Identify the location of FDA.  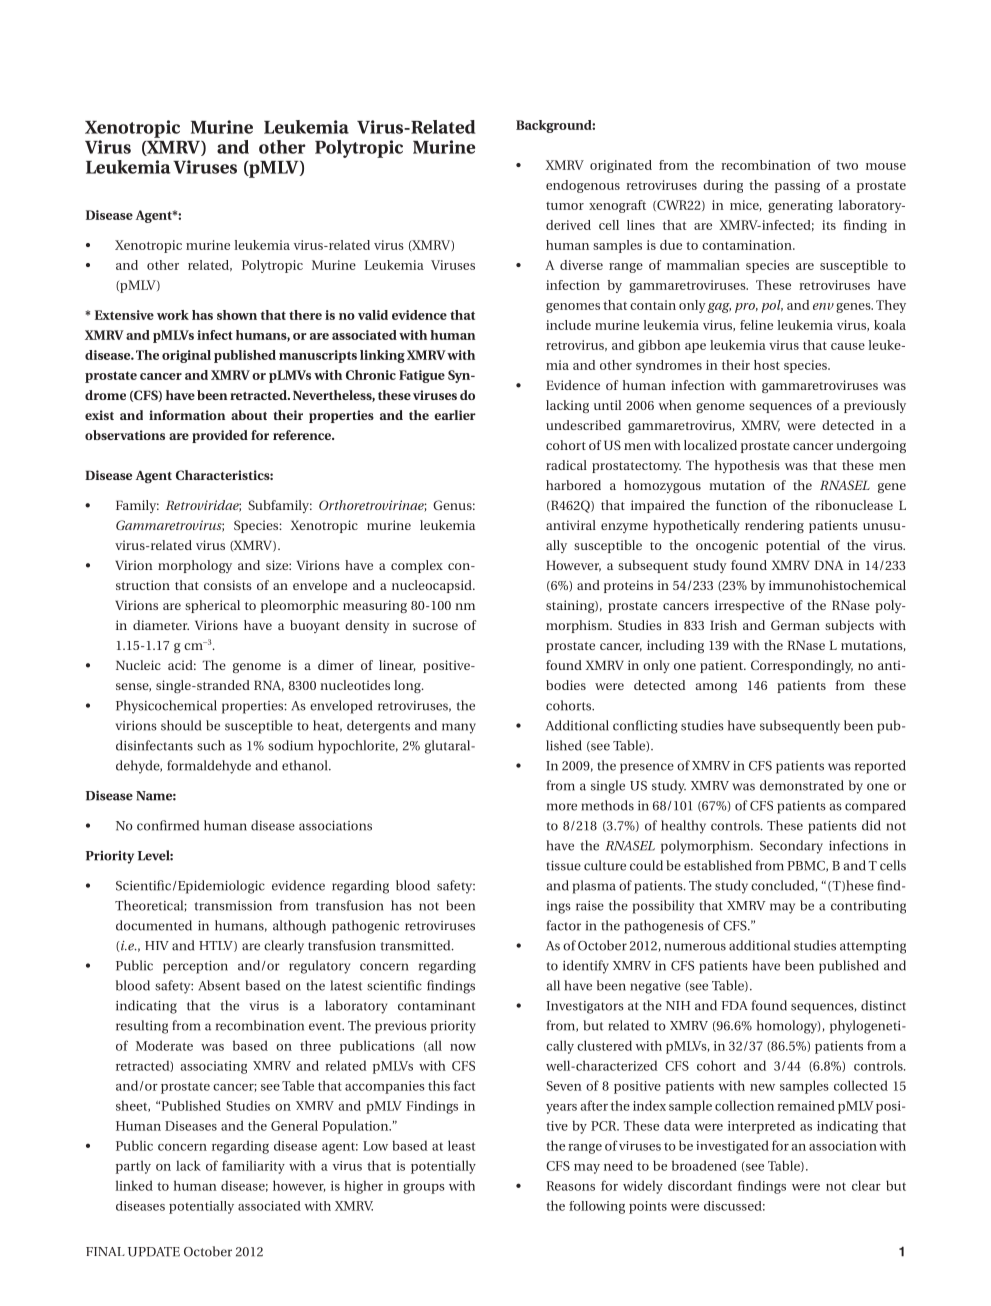
(734, 1005).
